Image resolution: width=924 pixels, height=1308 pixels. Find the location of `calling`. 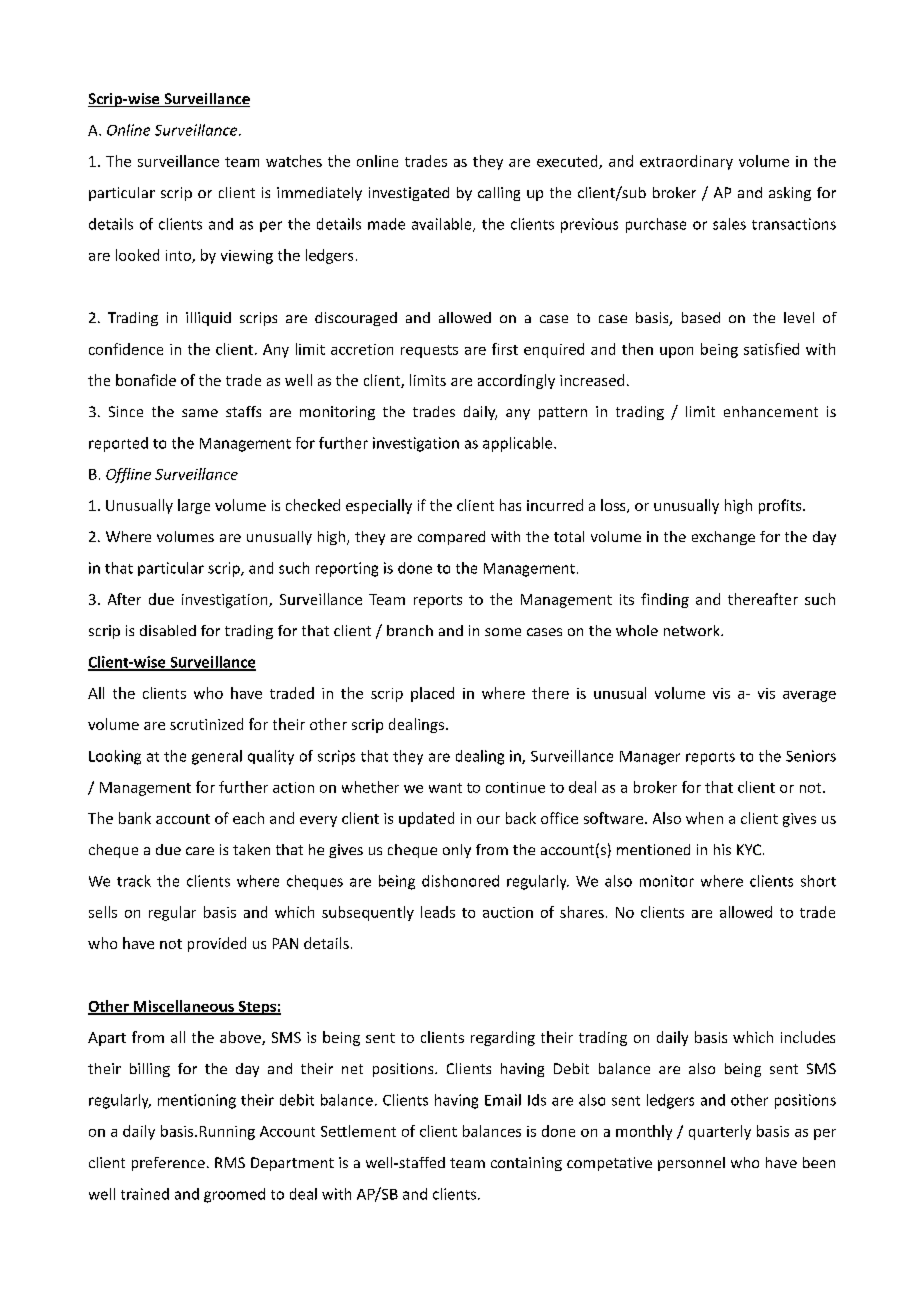

calling is located at coordinates (499, 194).
